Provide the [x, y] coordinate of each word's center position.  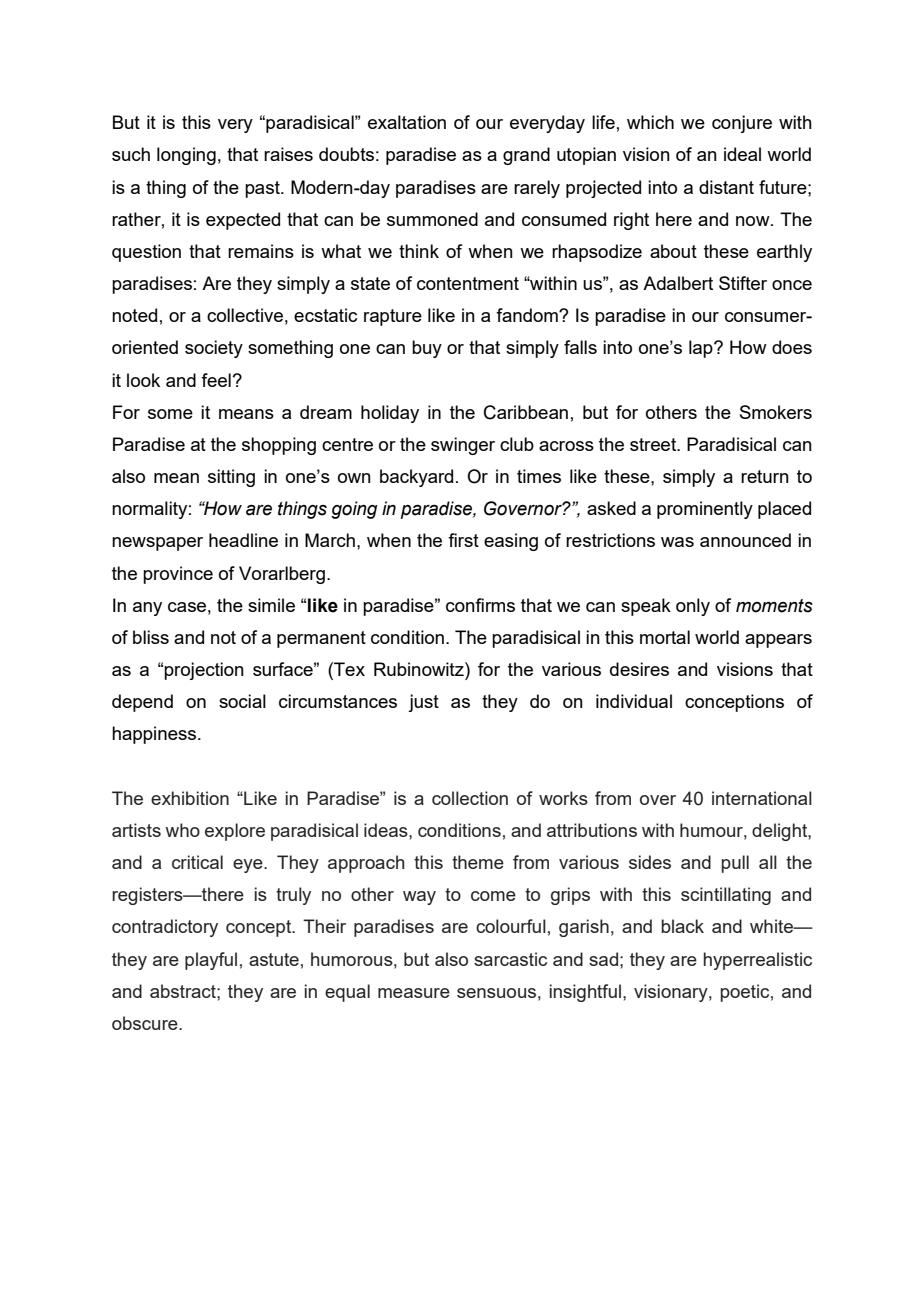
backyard [416, 478]
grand [526, 156]
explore [235, 832]
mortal [665, 637]
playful [211, 961]
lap [702, 349]
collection [470, 798]
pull [735, 864]
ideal [742, 154]
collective [245, 315]
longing [186, 156]
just [423, 703]
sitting [231, 478]
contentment [468, 283]
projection [204, 671]
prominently [705, 510]
